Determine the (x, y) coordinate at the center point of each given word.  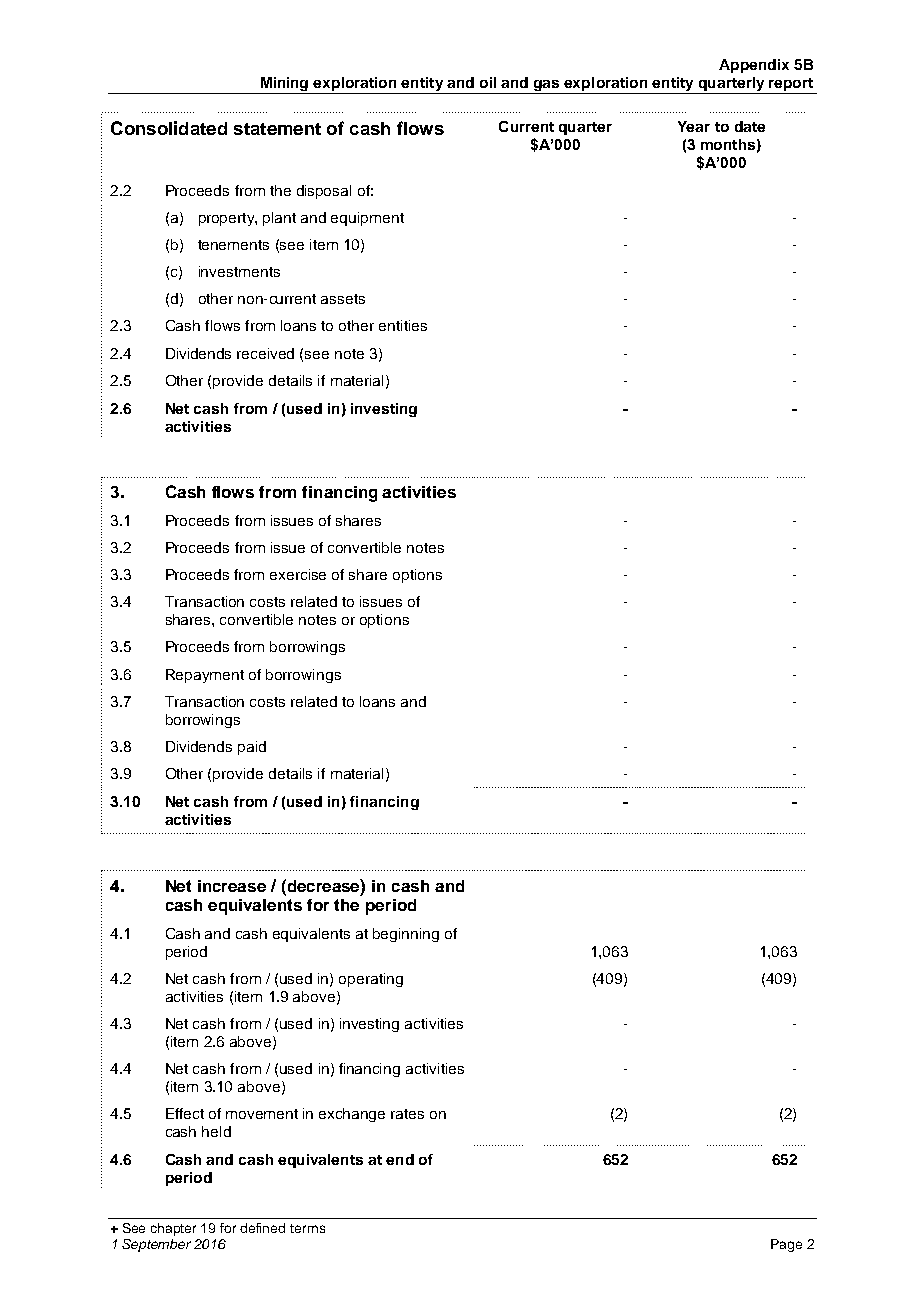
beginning (406, 935)
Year (694, 126)
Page (786, 1245)
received (265, 353)
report (791, 86)
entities (403, 325)
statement (277, 129)
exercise (298, 574)
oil (488, 82)
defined (262, 1228)
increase (232, 886)
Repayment (205, 676)
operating (371, 980)
